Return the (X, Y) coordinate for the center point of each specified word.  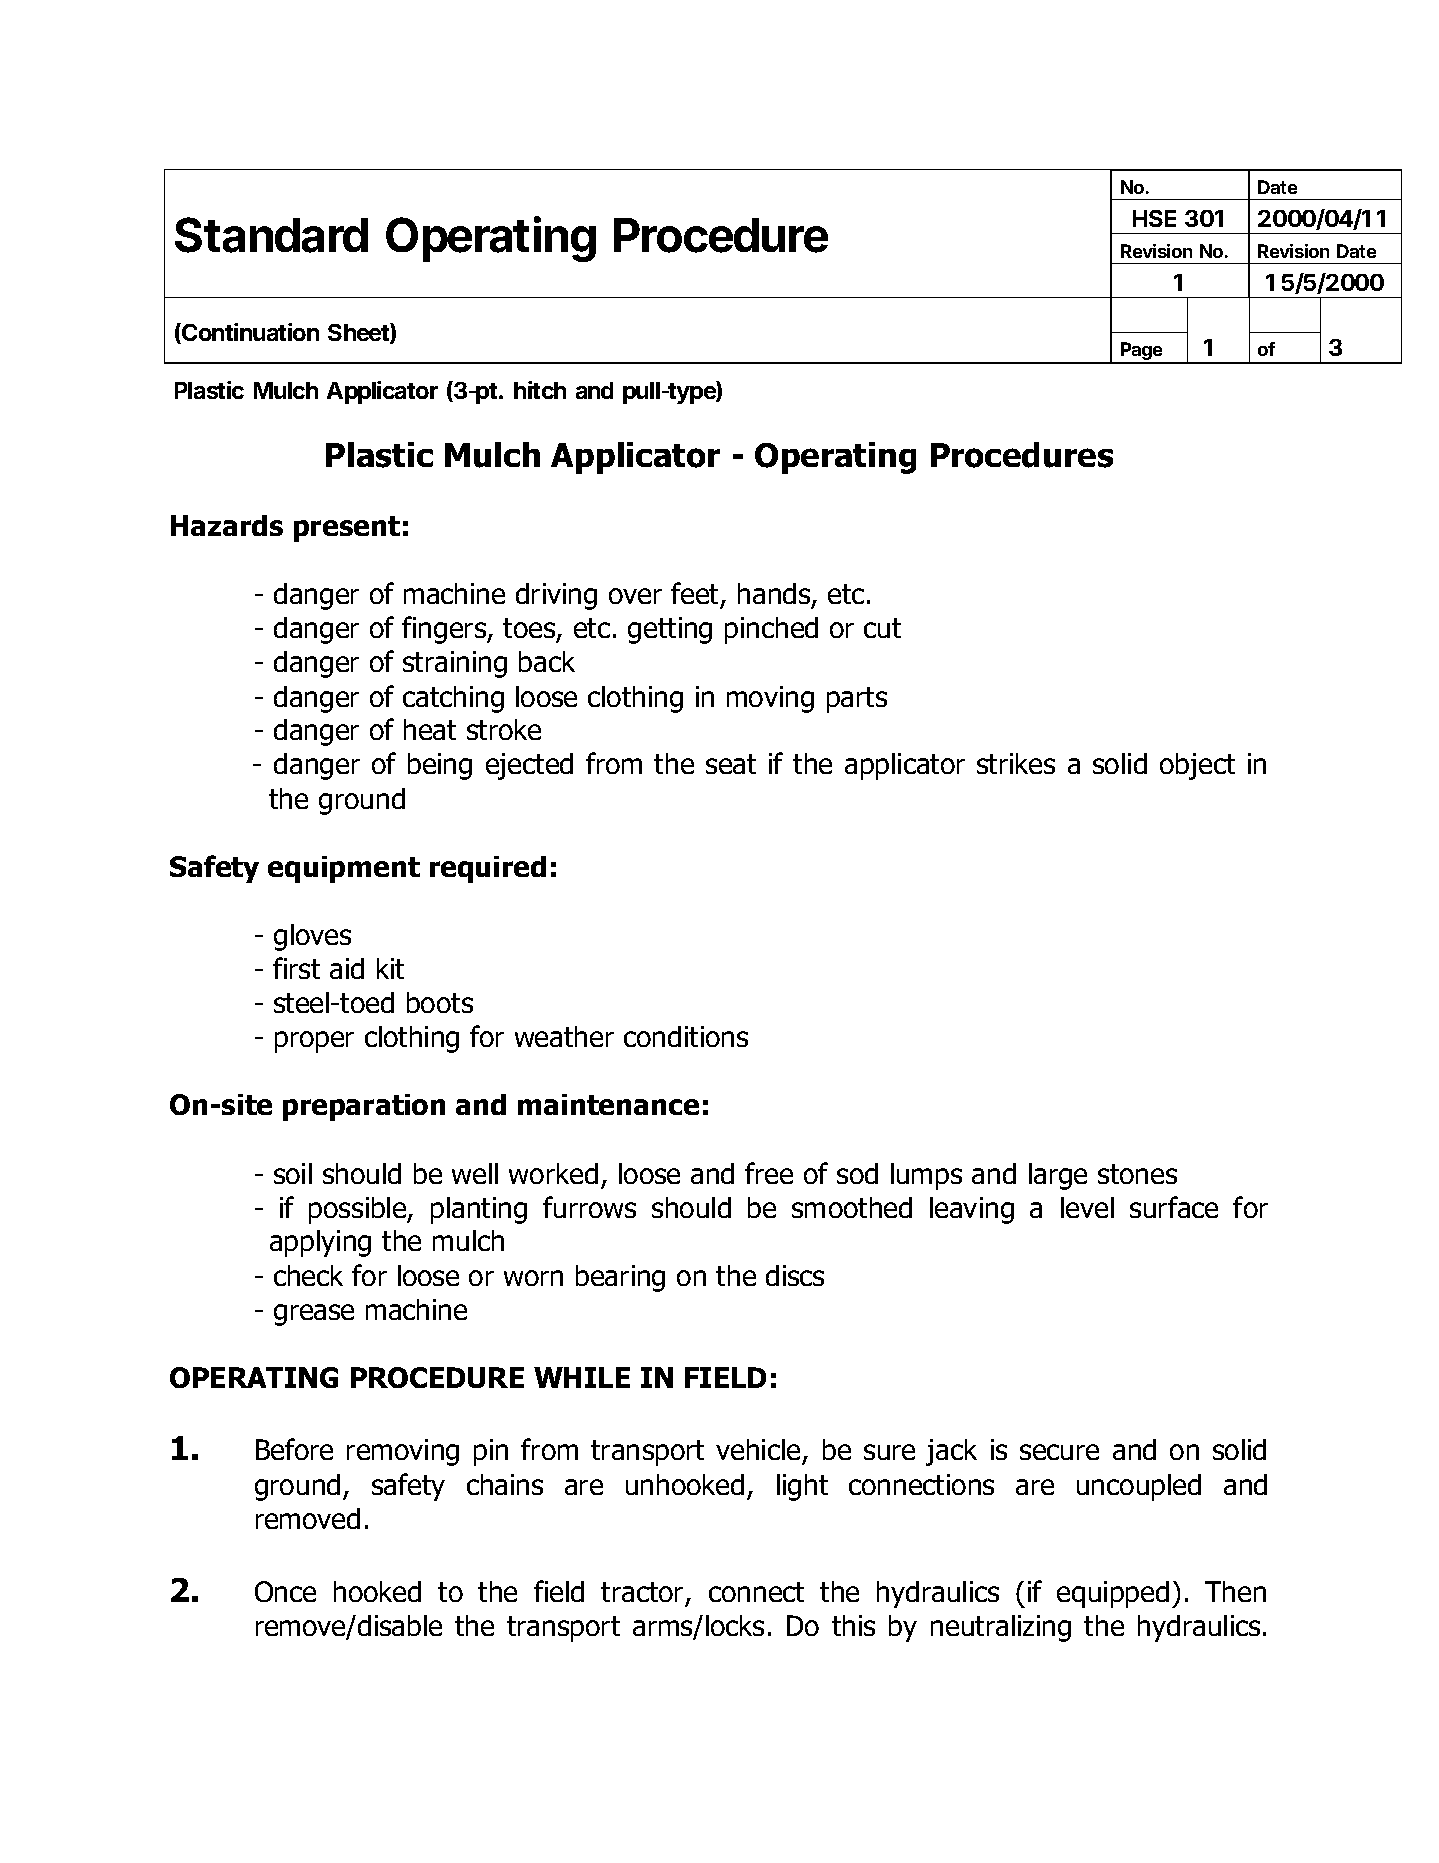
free (769, 1173)
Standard (271, 235)
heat (430, 729)
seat (731, 764)
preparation (364, 1107)
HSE (1154, 218)
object (1197, 766)
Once (285, 1591)
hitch (540, 390)
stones (1137, 1174)
